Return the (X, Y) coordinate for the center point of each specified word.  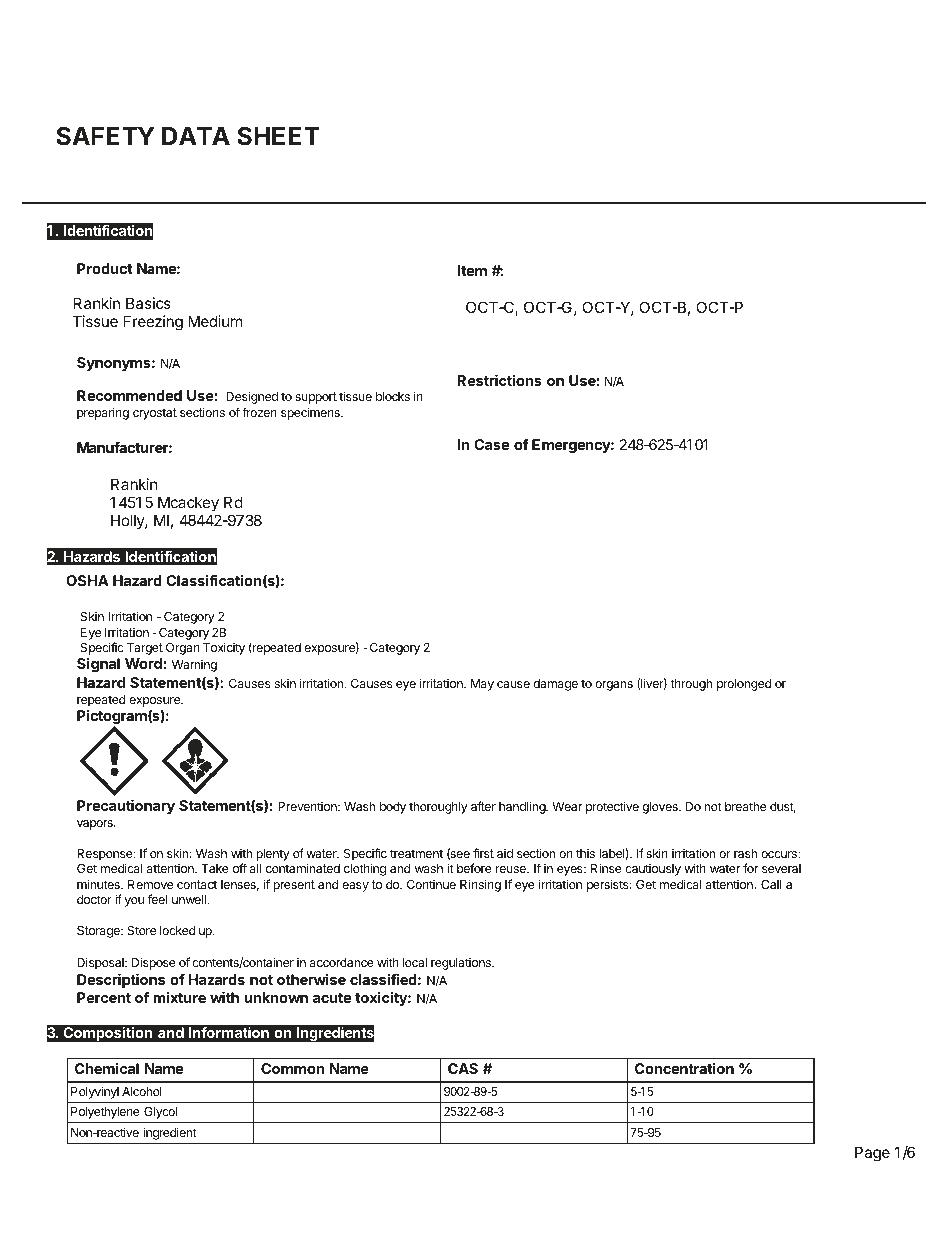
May (482, 685)
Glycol (160, 1113)
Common (292, 1068)
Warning (194, 666)
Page (872, 1154)
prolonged (744, 685)
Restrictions (499, 380)
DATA (196, 136)
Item (472, 270)
